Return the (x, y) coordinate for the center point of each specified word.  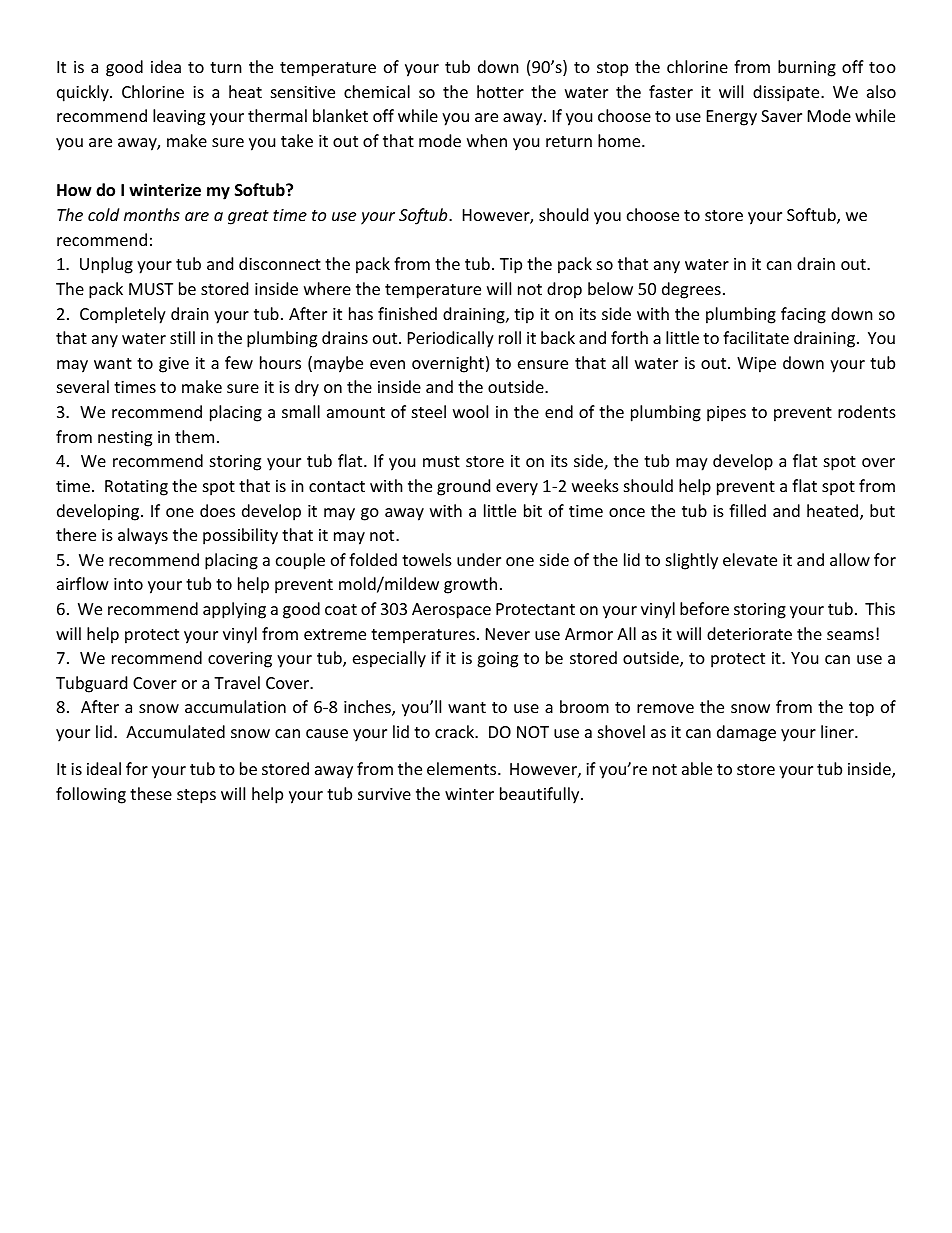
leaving (179, 117)
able (697, 768)
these (151, 793)
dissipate (787, 93)
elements (463, 768)
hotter (500, 91)
